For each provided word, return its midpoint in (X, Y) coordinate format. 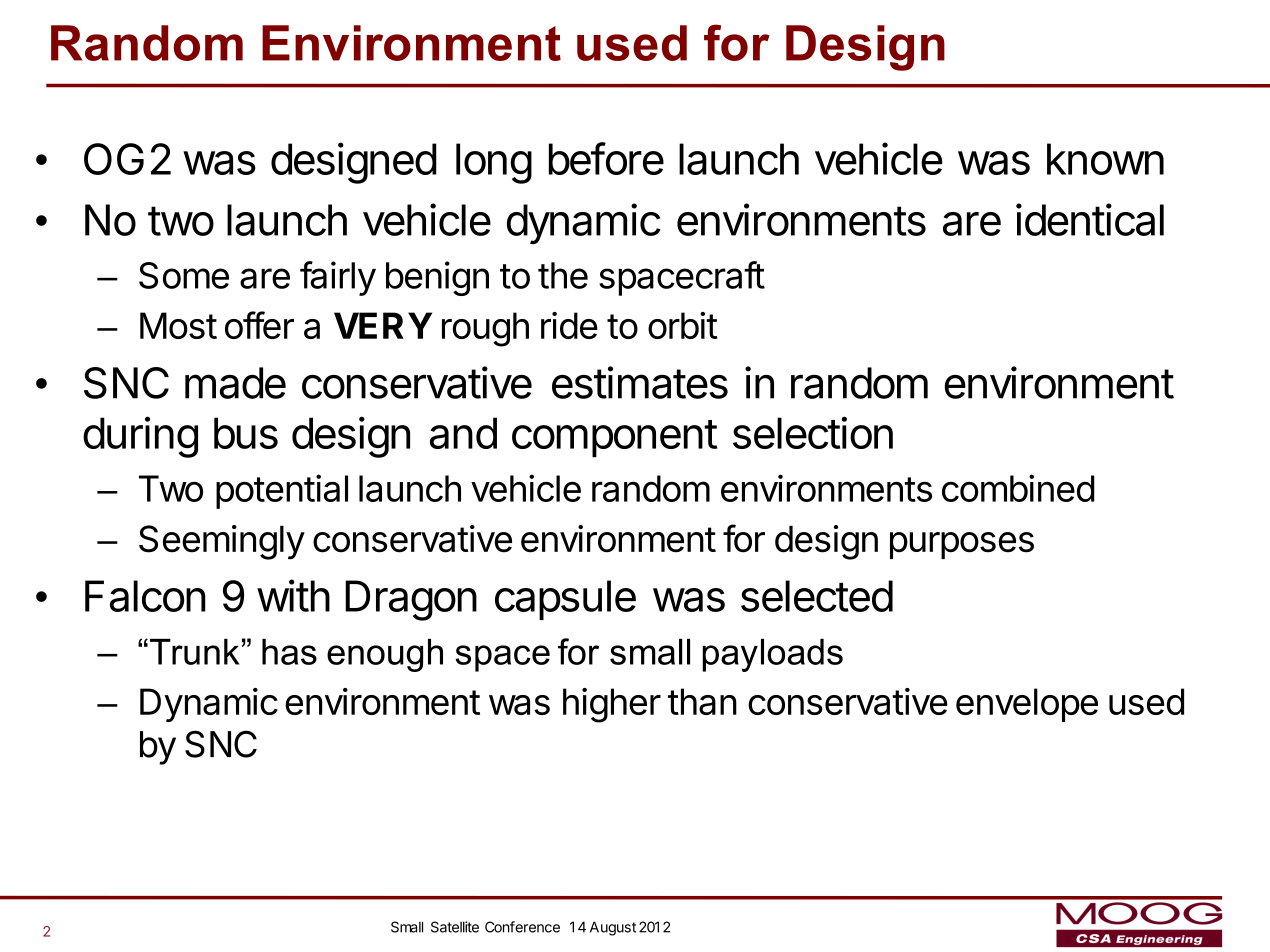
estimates (640, 382)
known (1105, 159)
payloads (772, 655)
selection (813, 432)
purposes (962, 545)
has (289, 652)
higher (612, 705)
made (235, 383)
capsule (565, 600)
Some (184, 275)
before (606, 158)
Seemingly (222, 542)
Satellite (455, 927)
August (613, 928)
